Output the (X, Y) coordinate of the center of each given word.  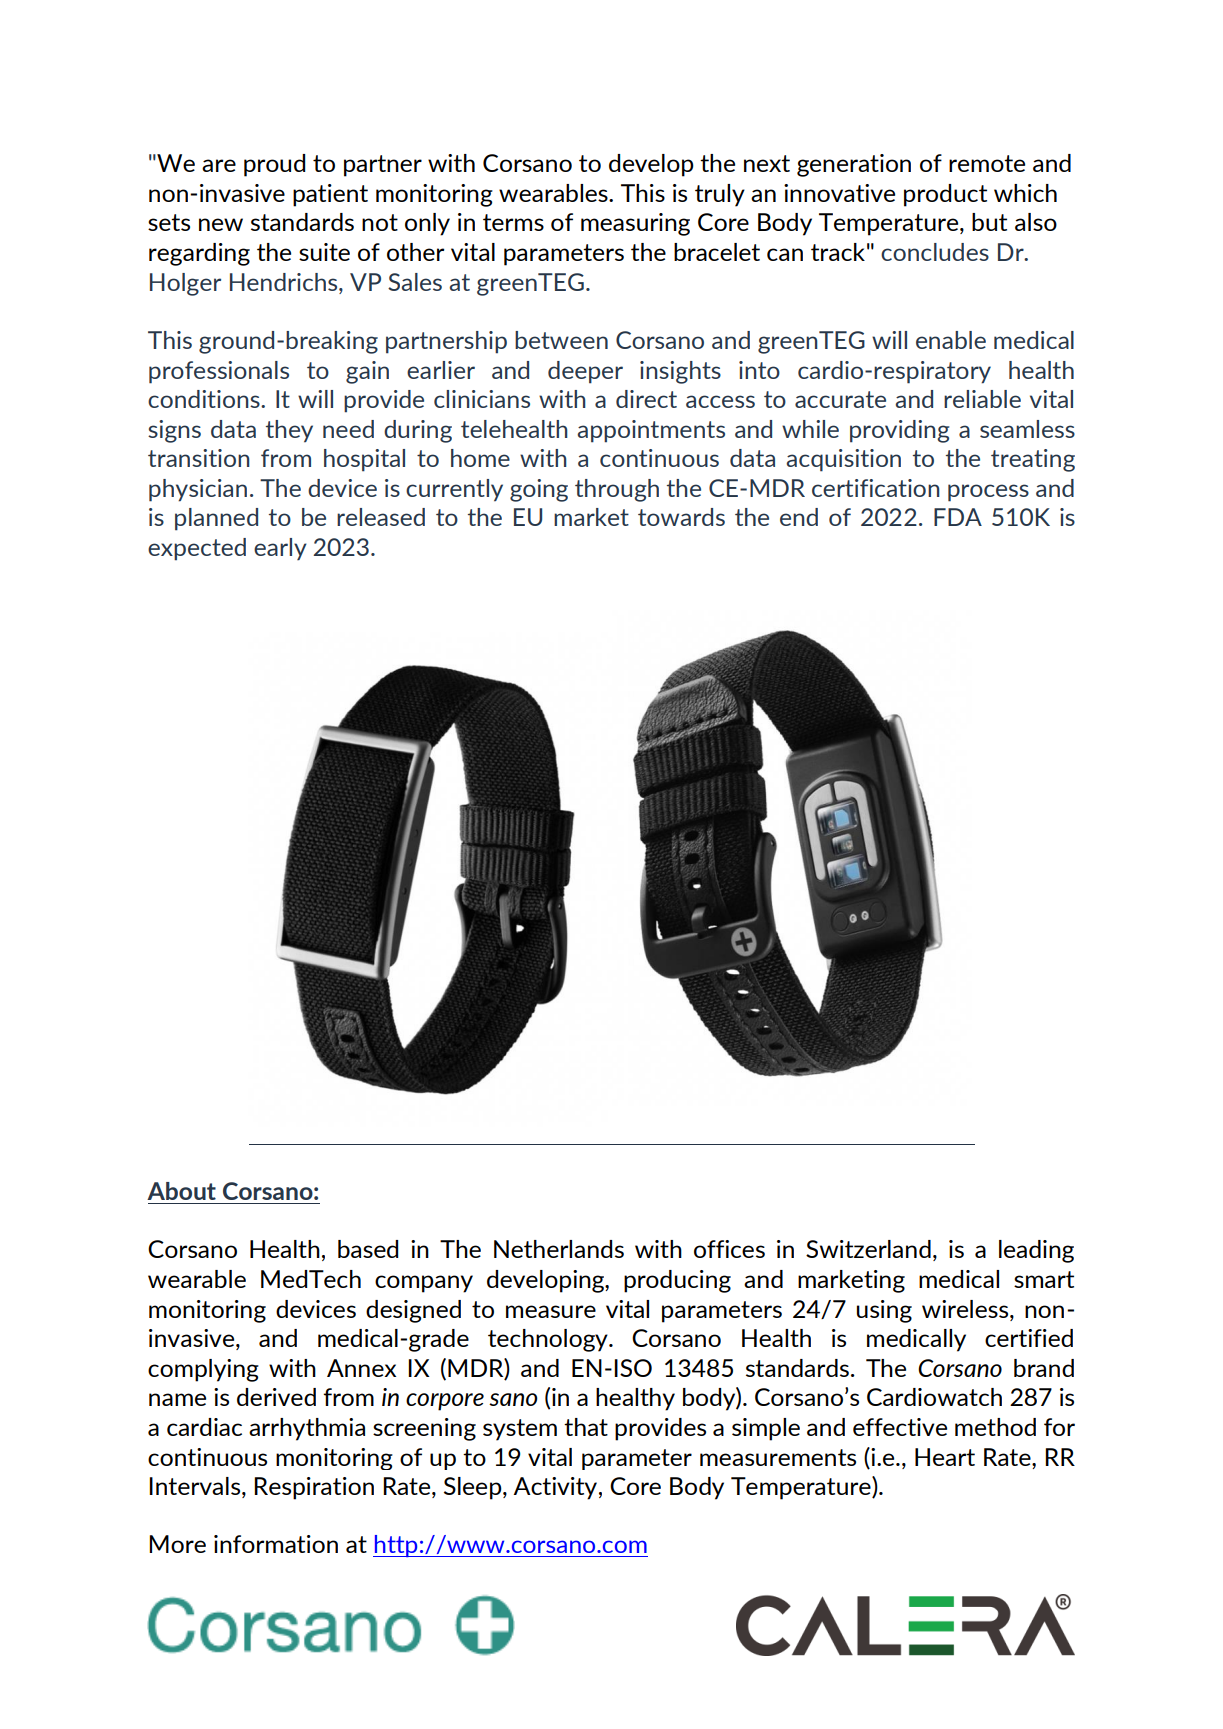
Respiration (314, 1488)
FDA (958, 517)
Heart (945, 1457)
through (617, 490)
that (586, 1427)
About (181, 1191)
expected (197, 549)
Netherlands (559, 1249)
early (280, 549)
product (945, 195)
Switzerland (868, 1249)
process (988, 493)
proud (274, 165)
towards (681, 517)
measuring (635, 224)
